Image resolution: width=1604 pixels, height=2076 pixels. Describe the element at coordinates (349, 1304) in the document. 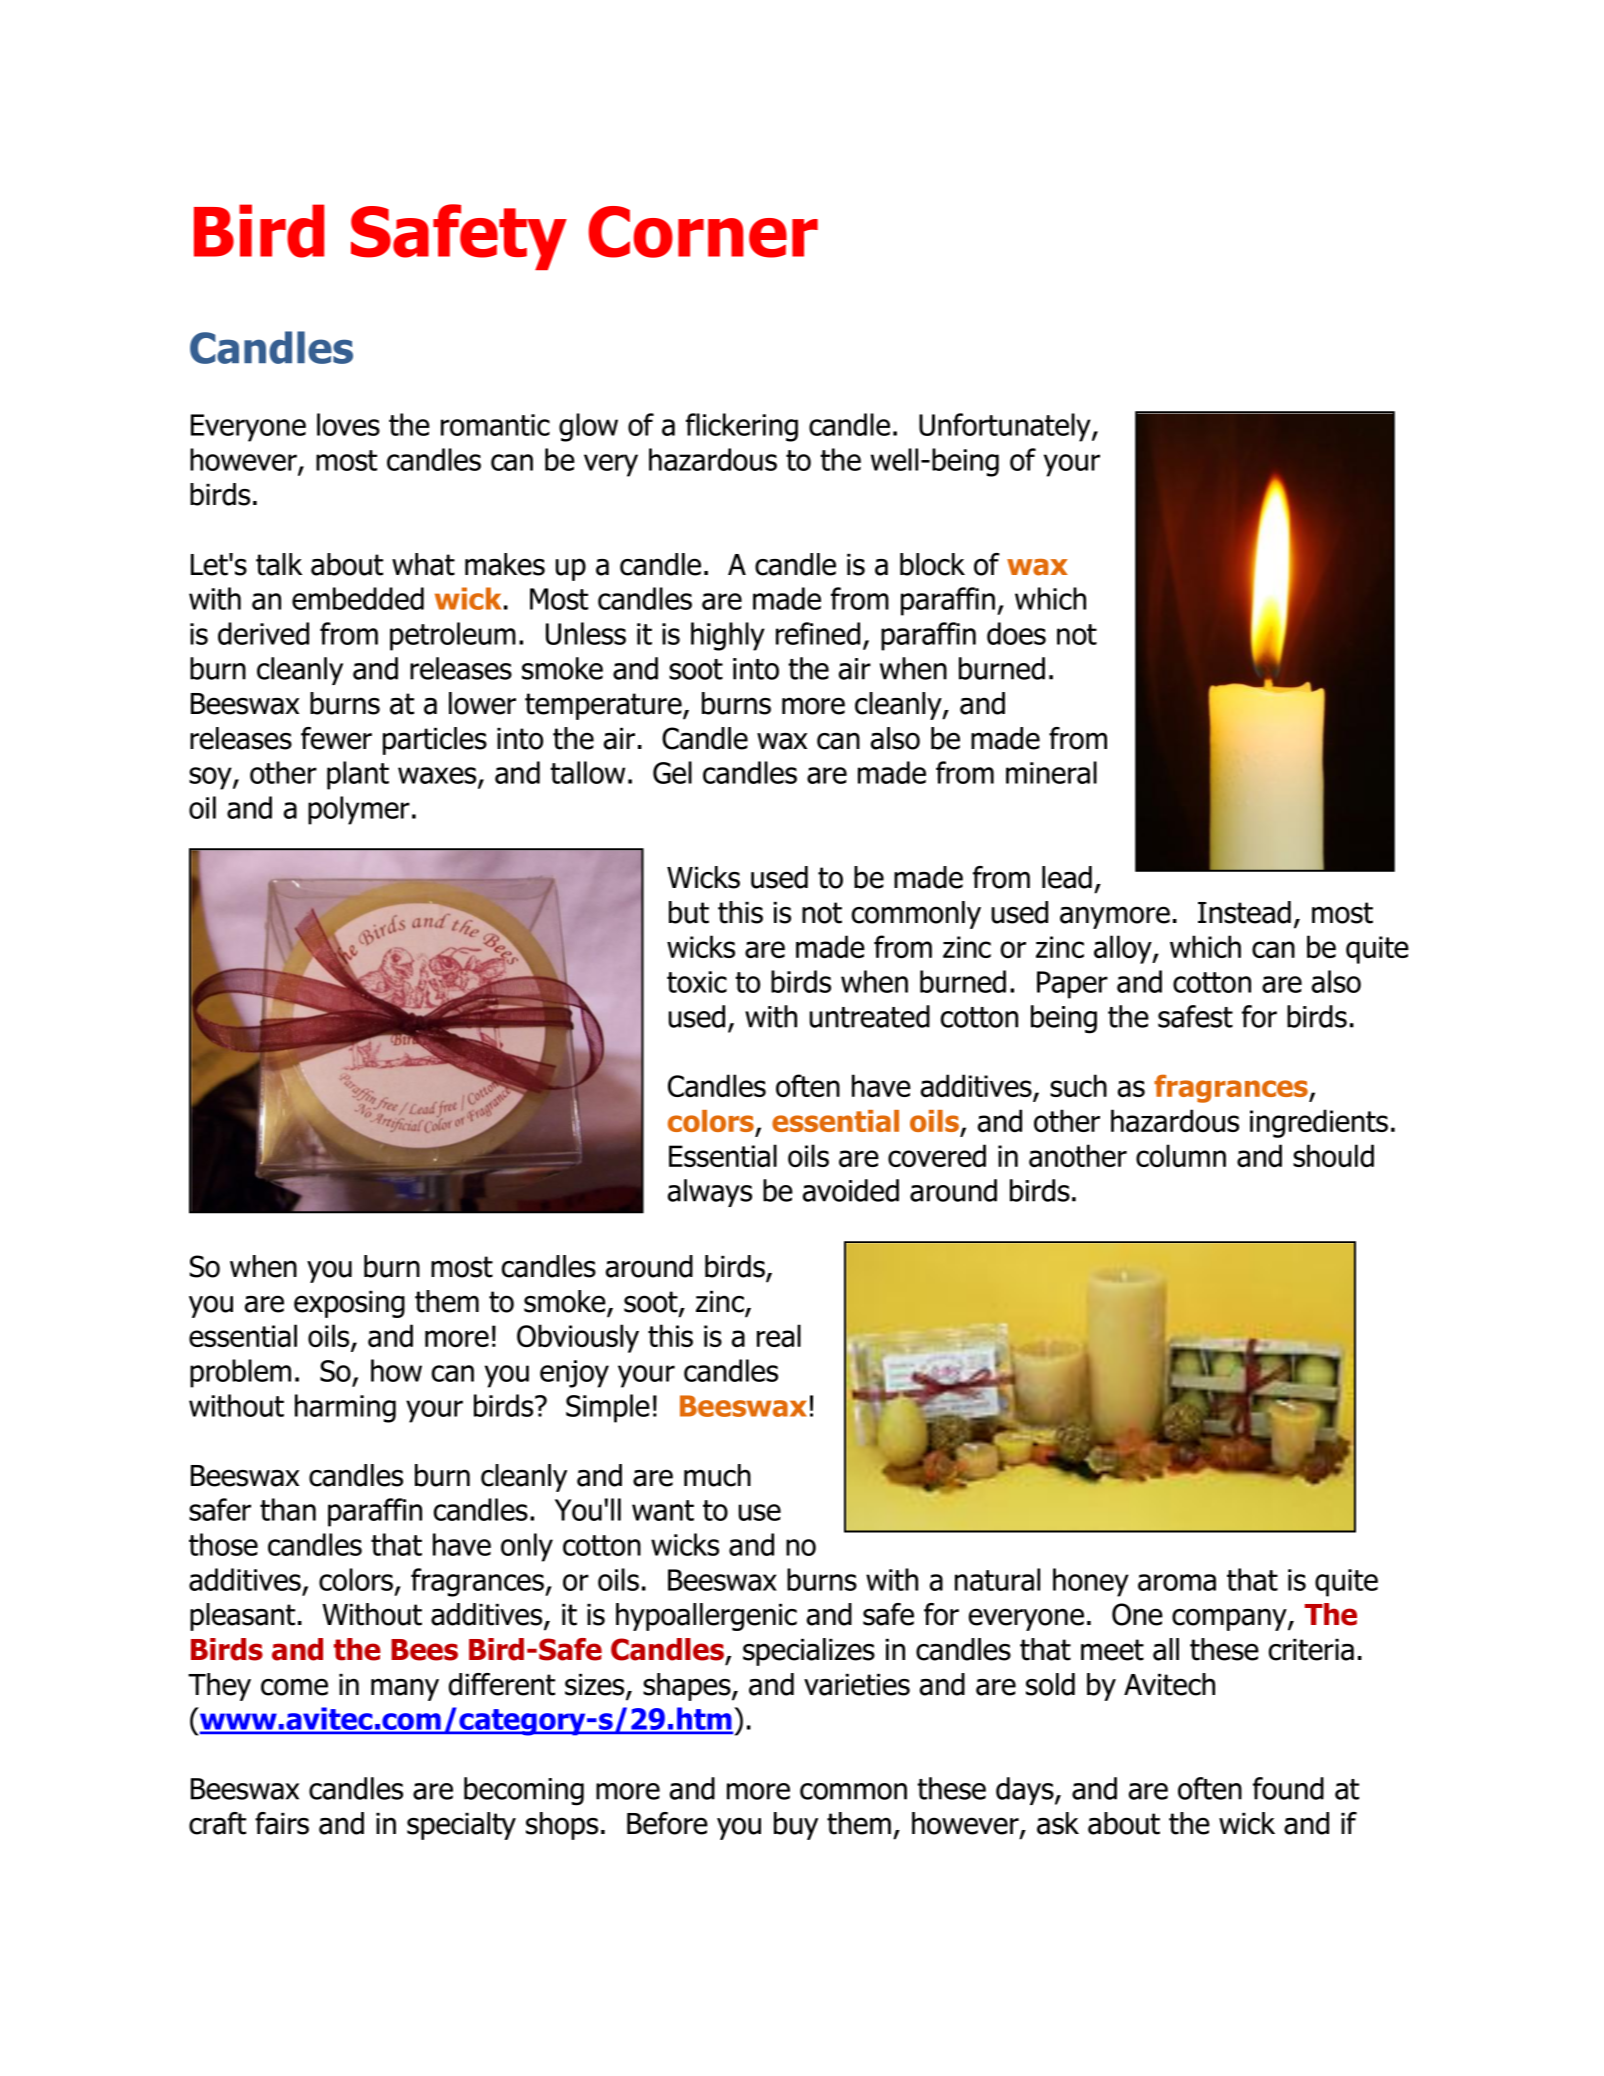

I see `exposing` at that location.
